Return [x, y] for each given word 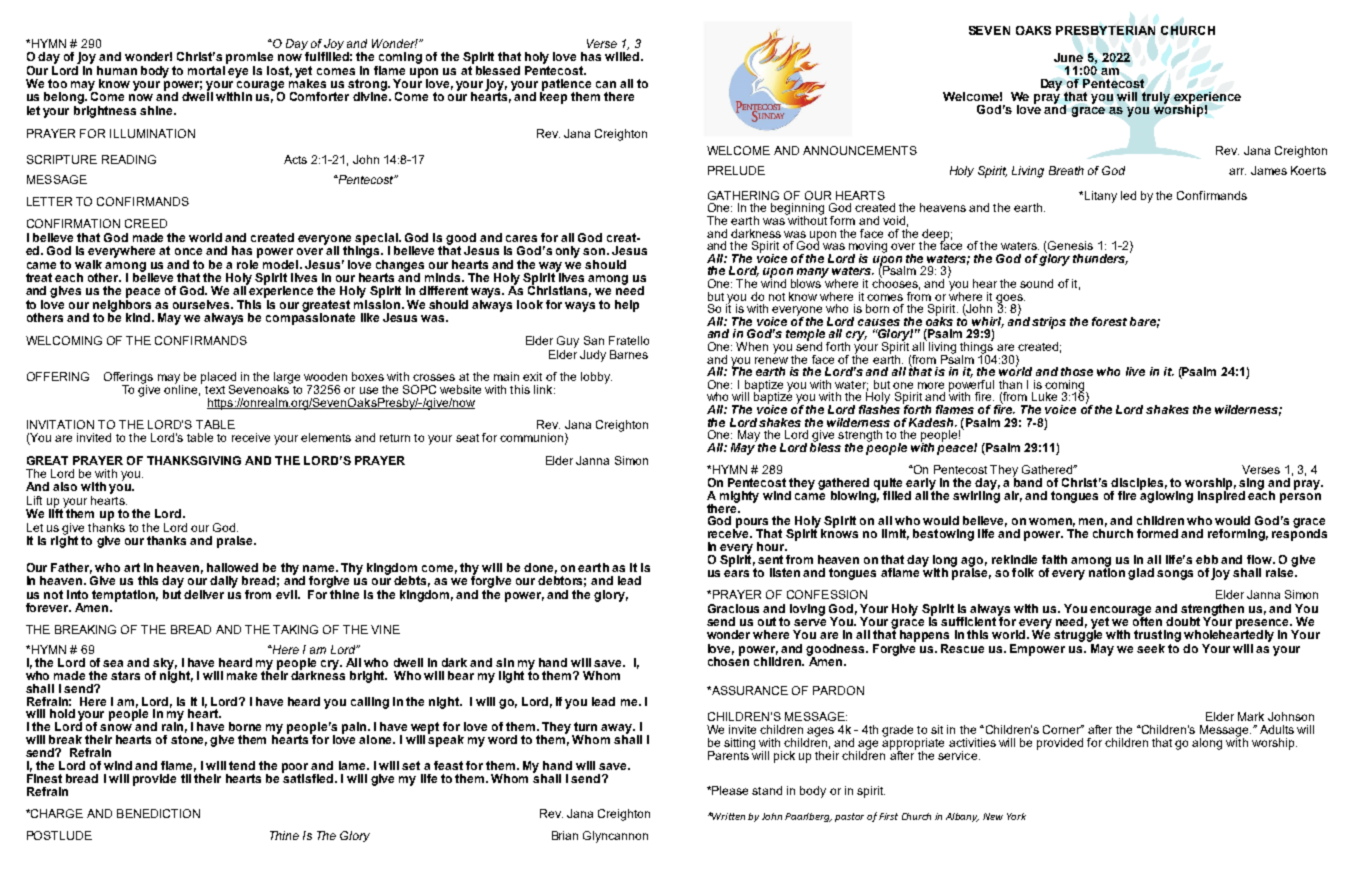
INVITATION [60, 424]
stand [767, 790]
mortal [208, 69]
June [1068, 57]
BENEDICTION [158, 813]
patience [565, 86]
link [544, 389]
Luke [1044, 396]
